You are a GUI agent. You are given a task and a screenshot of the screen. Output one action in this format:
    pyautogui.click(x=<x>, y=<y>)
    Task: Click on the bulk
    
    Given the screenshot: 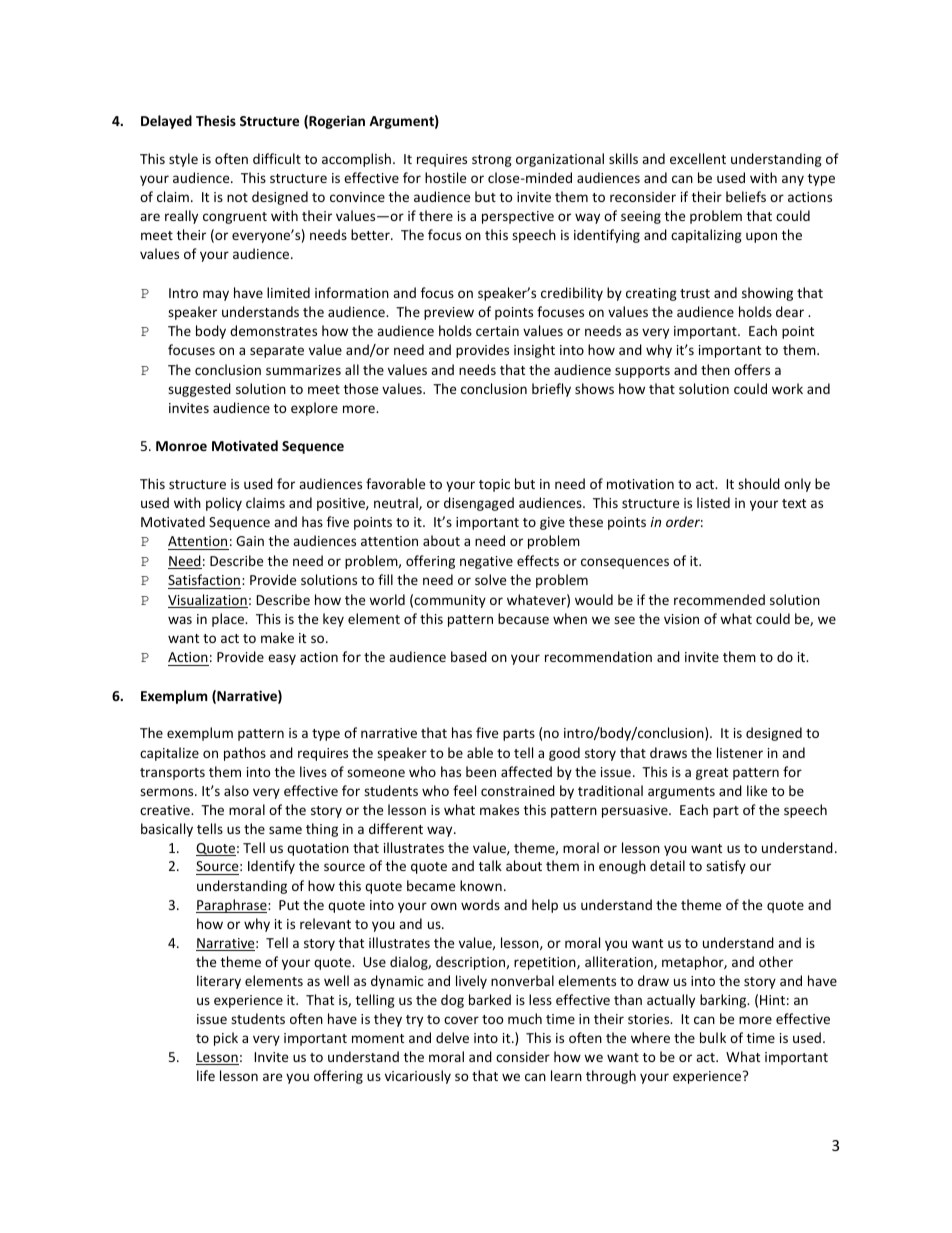 What is the action you would take?
    pyautogui.click(x=713, y=1037)
